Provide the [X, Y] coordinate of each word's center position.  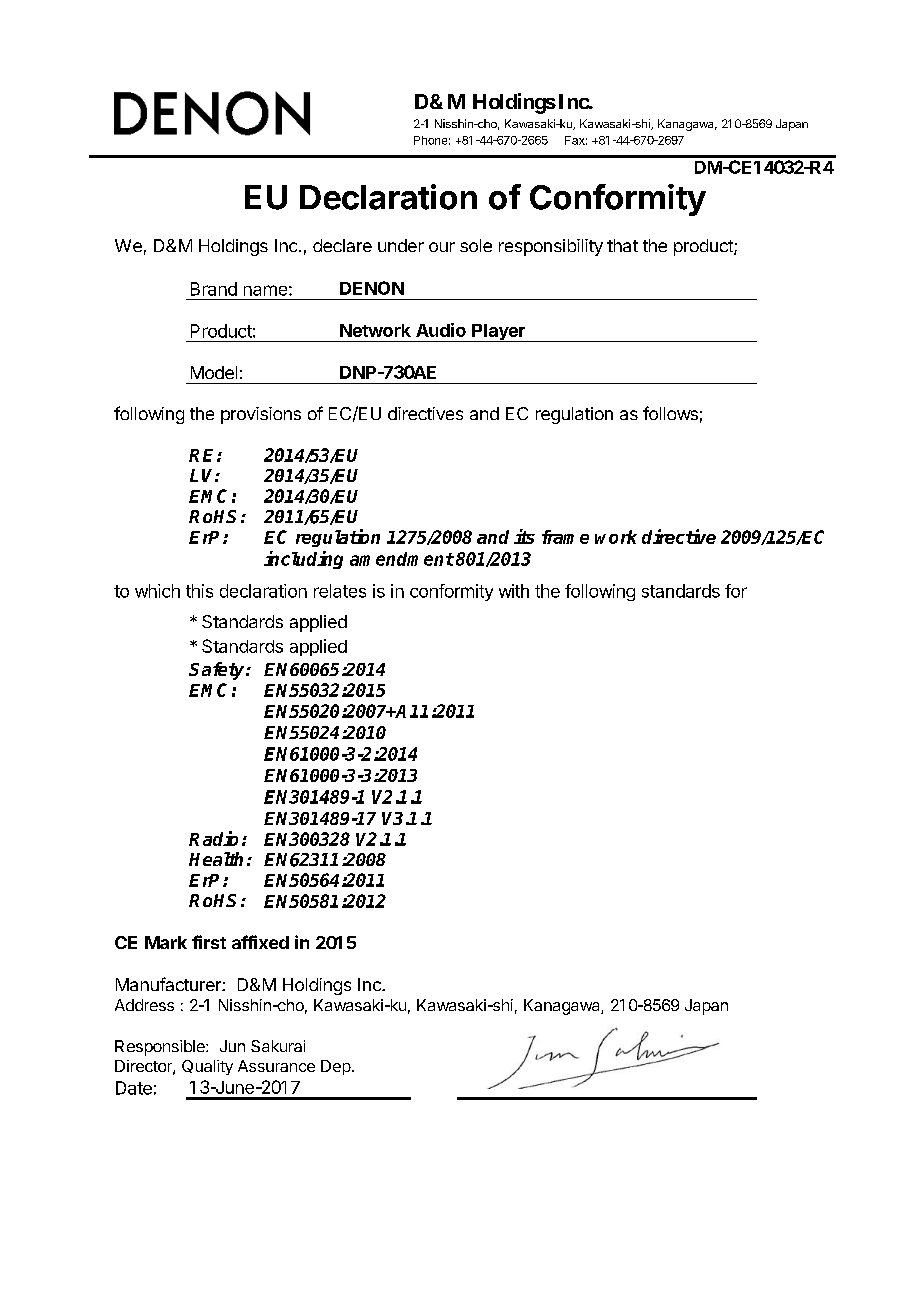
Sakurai [278, 1046]
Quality [207, 1067]
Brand [214, 289]
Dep [336, 1067]
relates [340, 591]
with [514, 591]
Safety [218, 671]
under [401, 245]
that [622, 245]
